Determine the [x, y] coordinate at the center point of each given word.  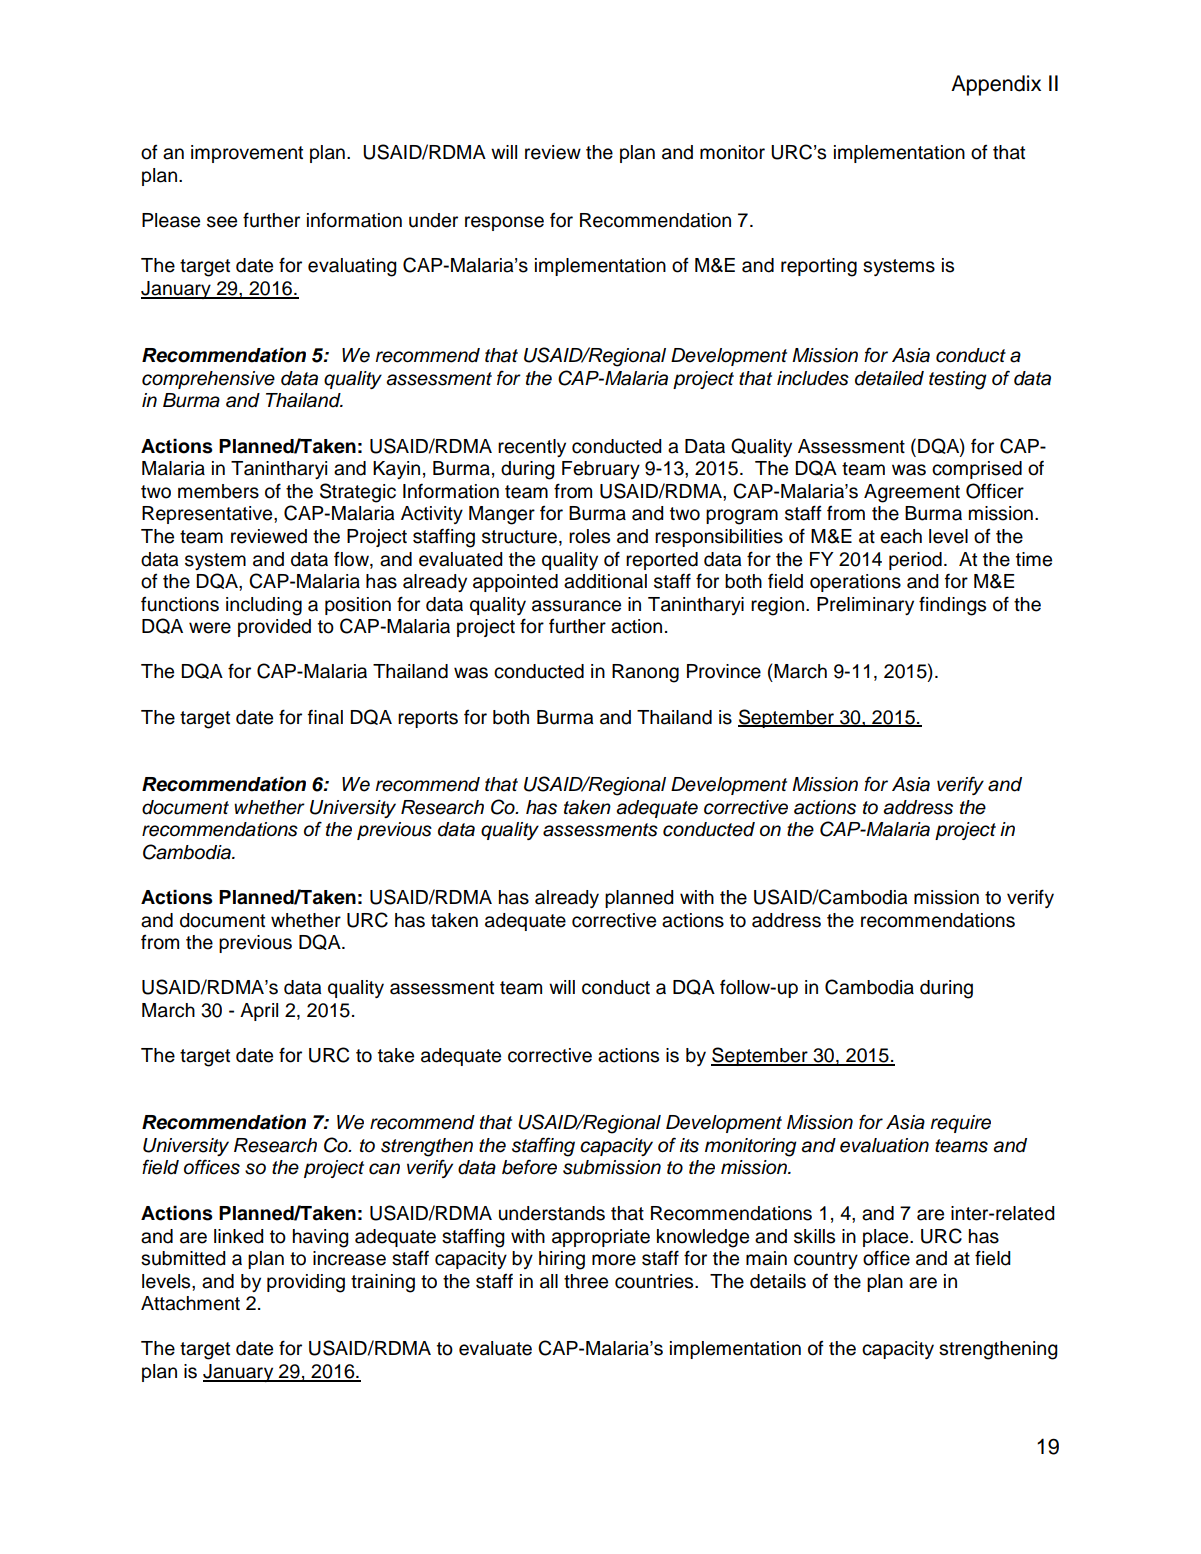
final [325, 717]
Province [724, 671]
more [614, 1260]
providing [306, 1283]
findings [952, 606]
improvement [247, 154]
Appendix [996, 85]
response [504, 223]
